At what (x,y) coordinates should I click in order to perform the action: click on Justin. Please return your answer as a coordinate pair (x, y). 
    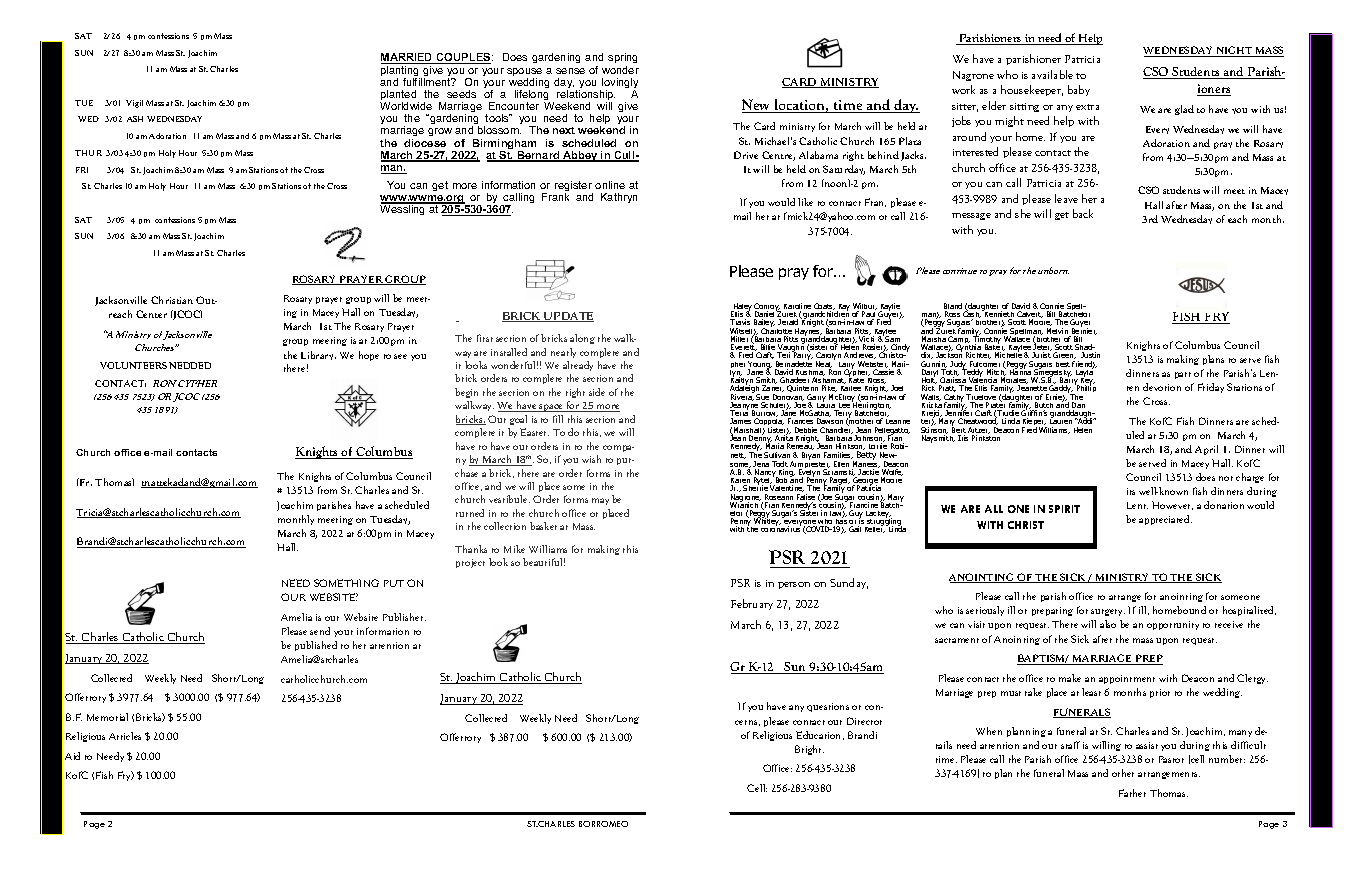
    Looking at the image, I should click on (1090, 355).
